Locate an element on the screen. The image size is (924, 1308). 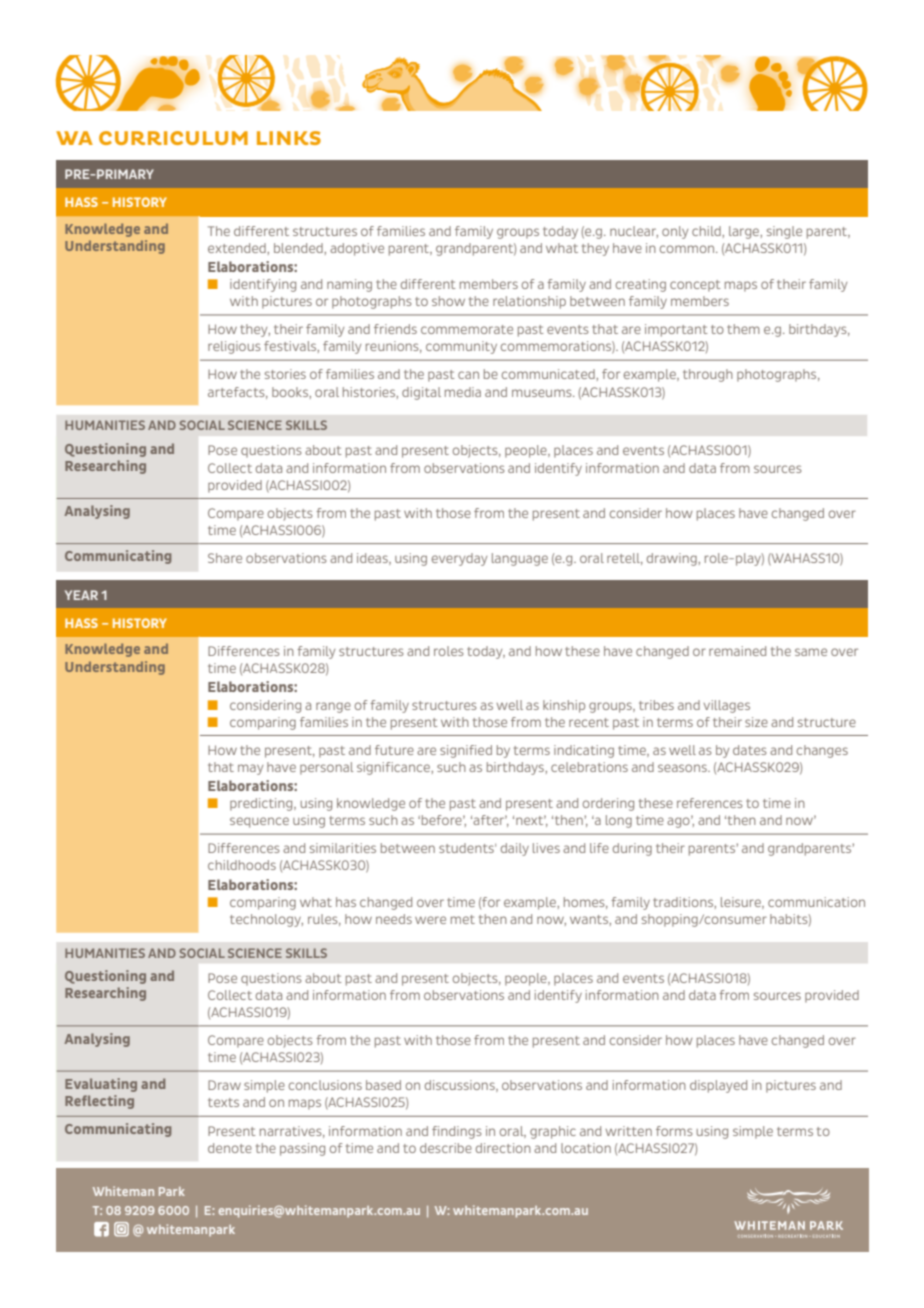
through is located at coordinates (708, 375).
